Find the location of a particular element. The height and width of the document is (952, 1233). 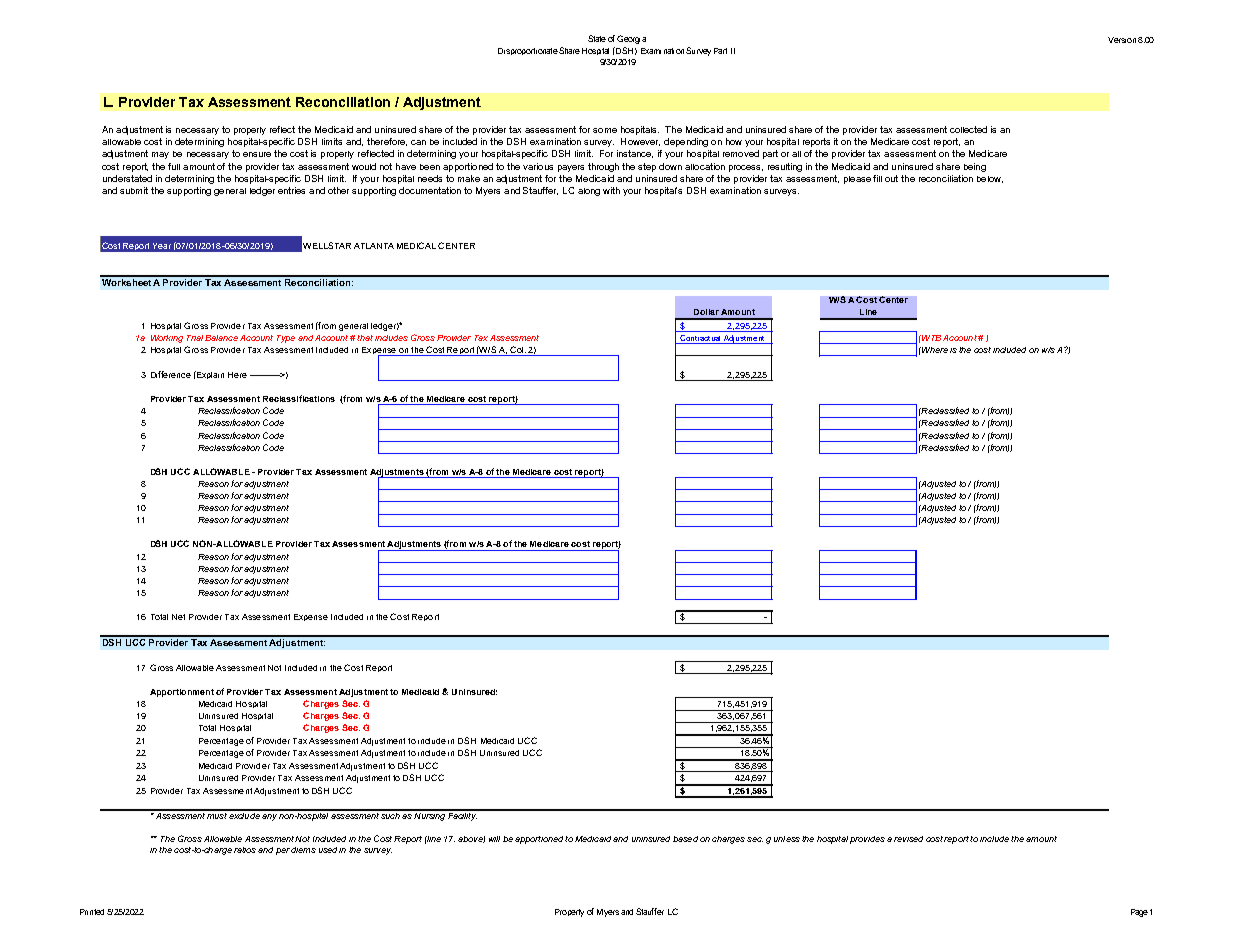

Dollar is located at coordinates (706, 312).
